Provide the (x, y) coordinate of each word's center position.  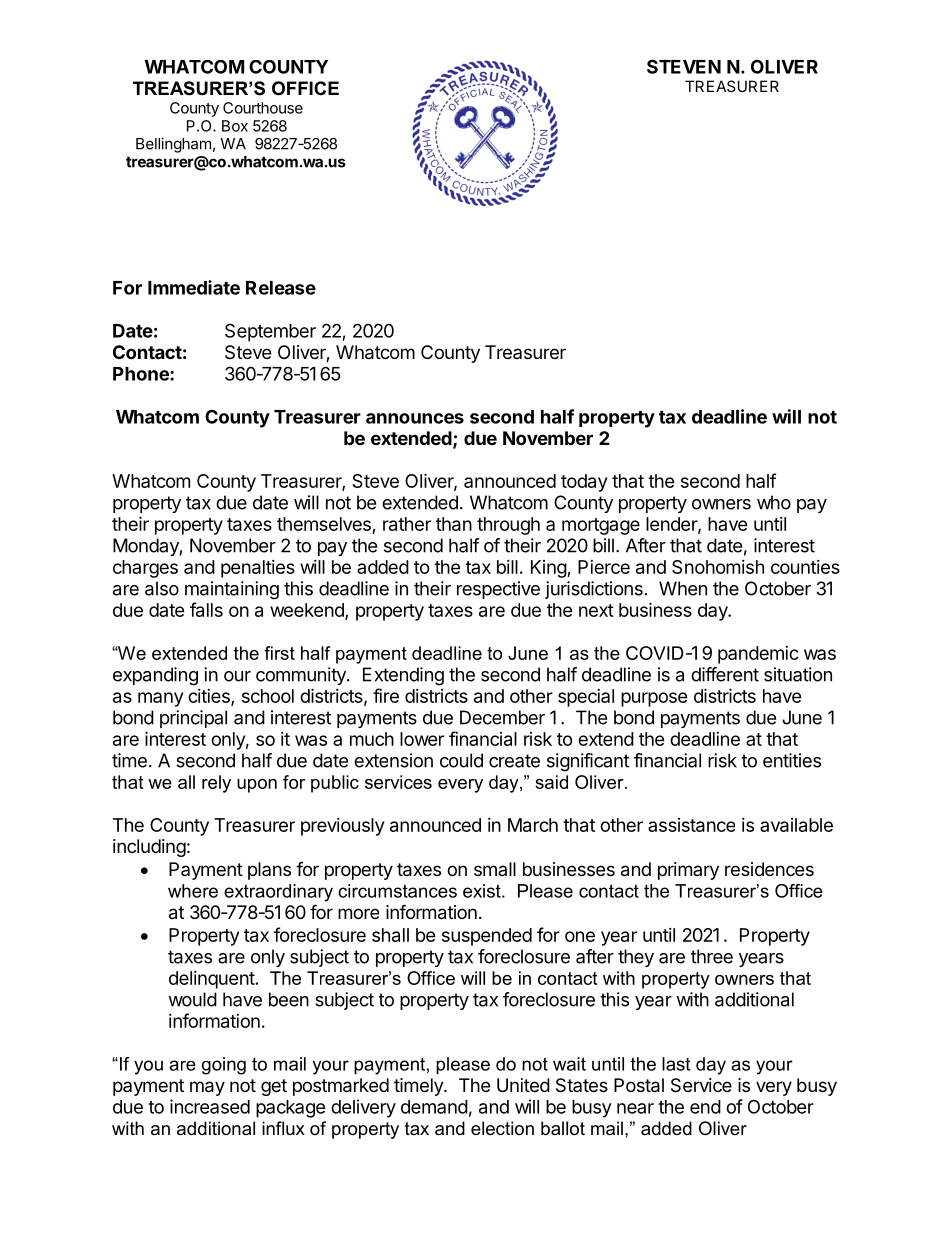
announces (415, 418)
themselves (325, 525)
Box (235, 126)
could (461, 760)
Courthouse (263, 108)
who (774, 502)
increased (210, 1106)
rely (216, 784)
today (584, 483)
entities (792, 760)
